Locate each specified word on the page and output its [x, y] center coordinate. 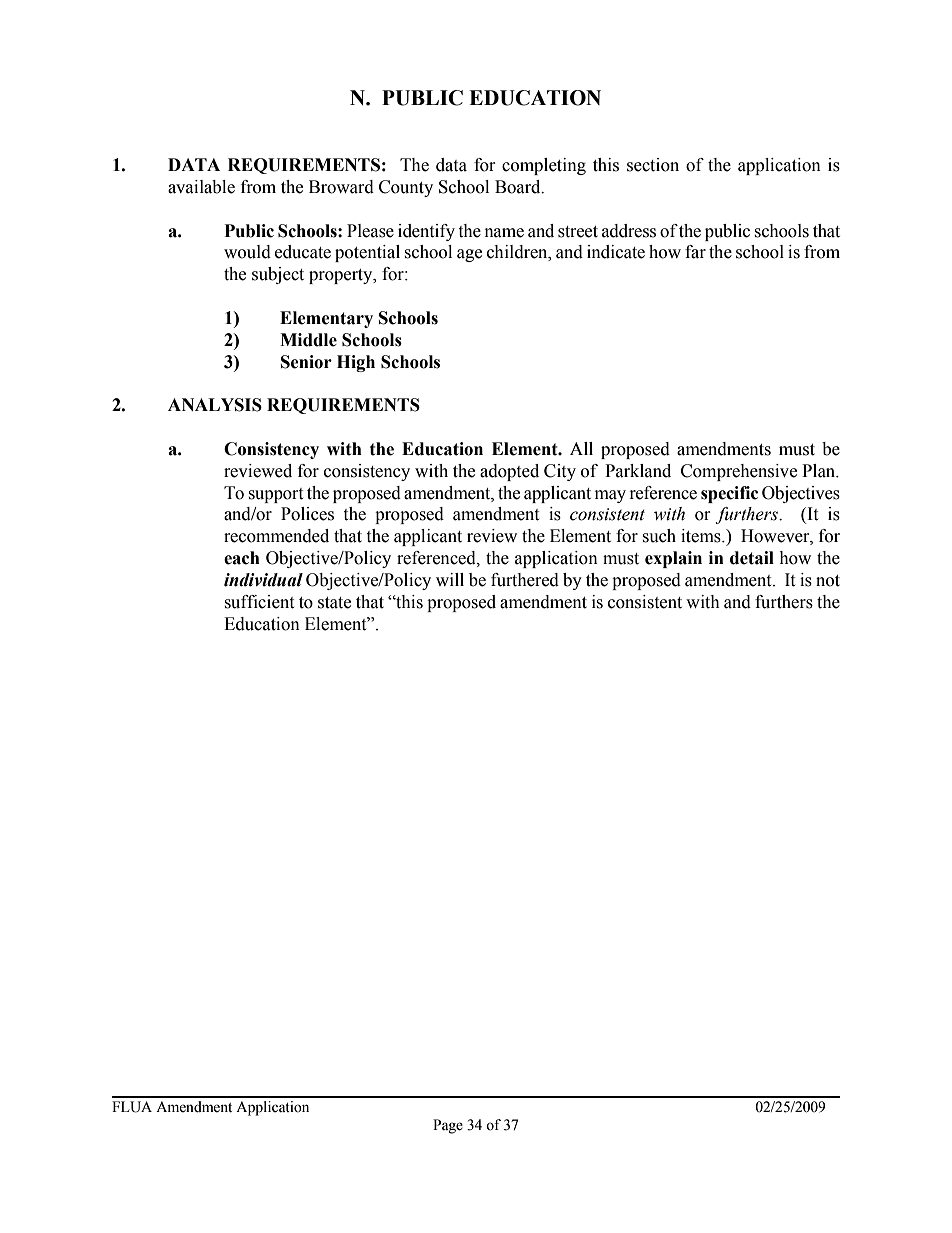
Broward [341, 187]
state [334, 603]
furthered [525, 580]
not [828, 581]
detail [752, 558]
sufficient [259, 602]
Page [448, 1126]
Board [519, 187]
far [695, 252]
